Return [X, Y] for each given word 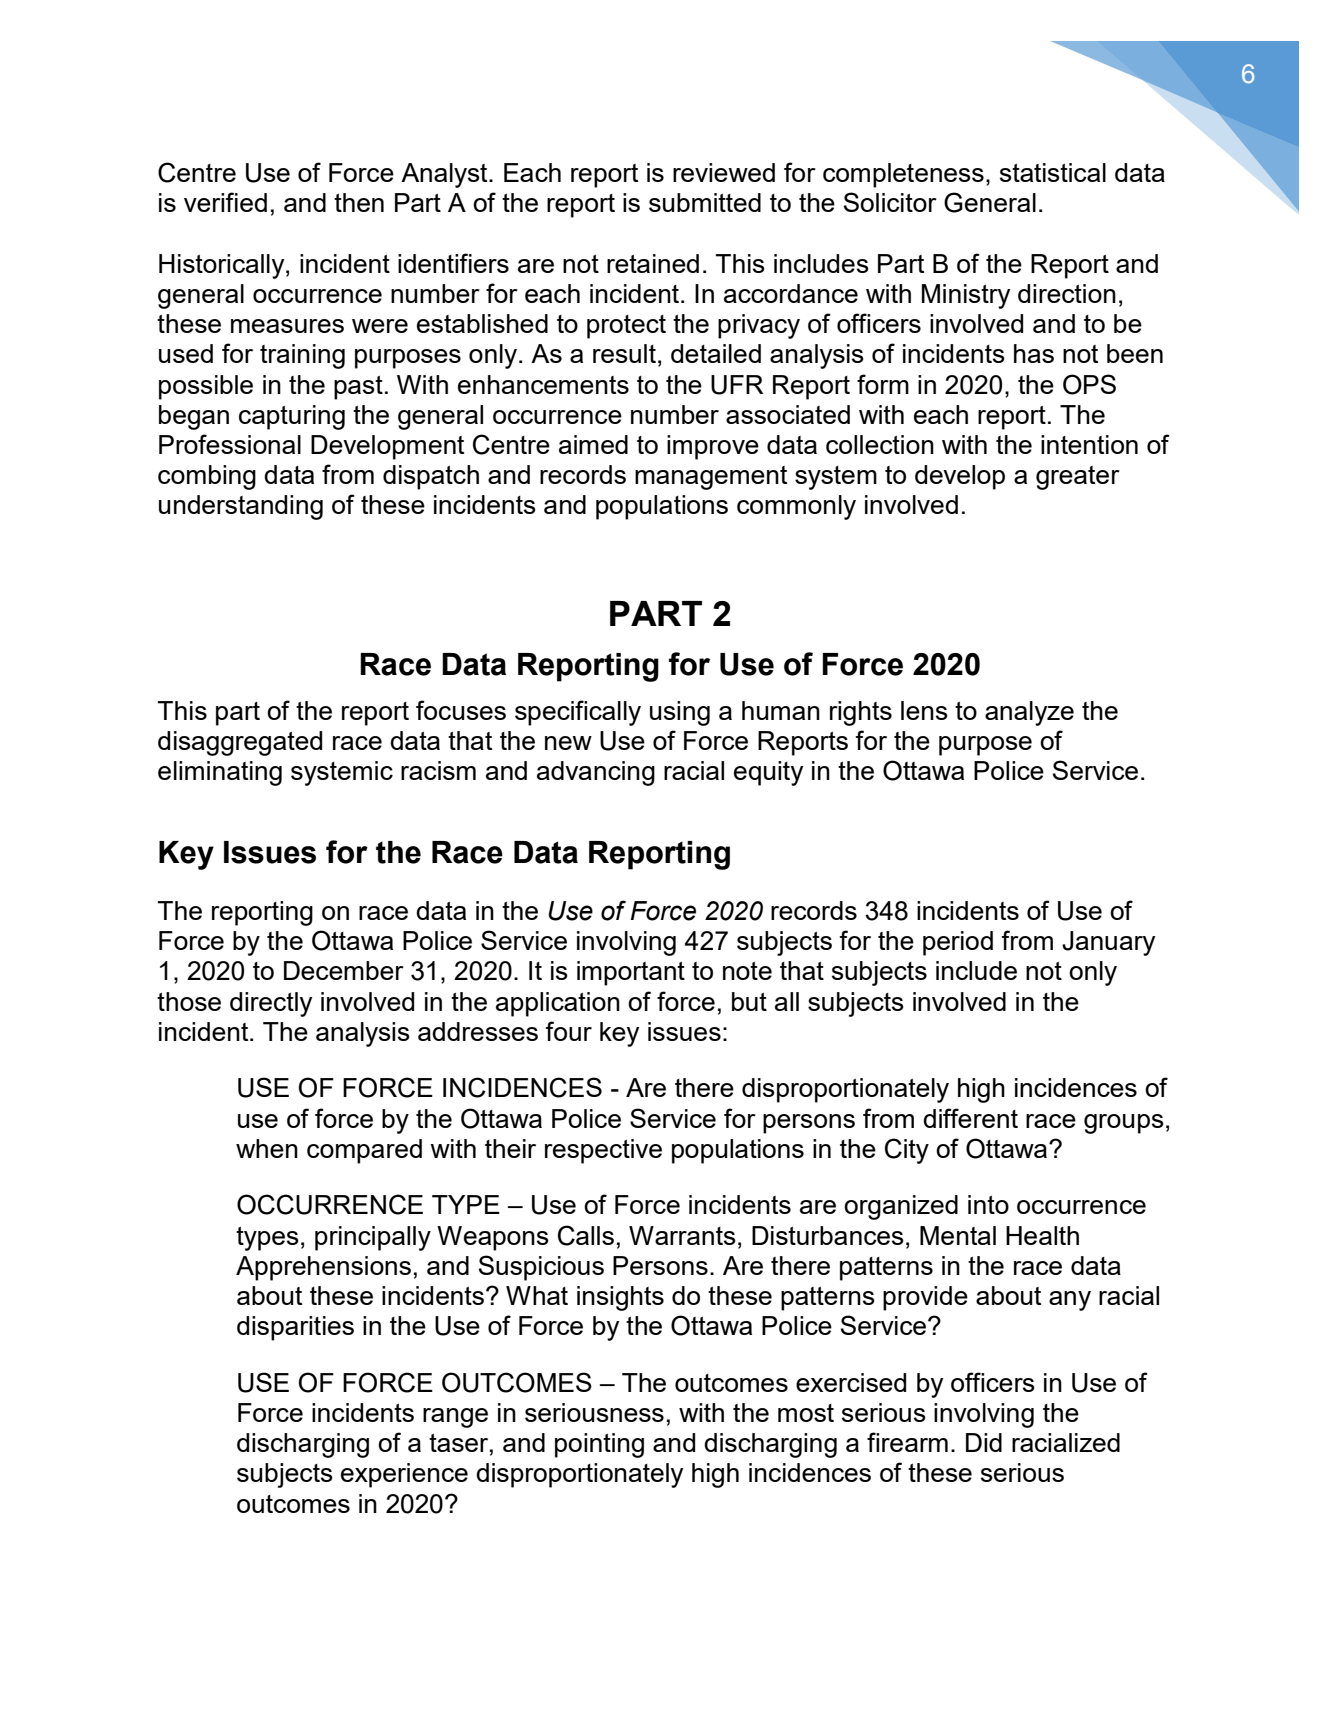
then [359, 202]
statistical [1053, 172]
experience [404, 1475]
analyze [1029, 713]
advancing [596, 773]
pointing [599, 1445]
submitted [705, 202]
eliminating [220, 773]
